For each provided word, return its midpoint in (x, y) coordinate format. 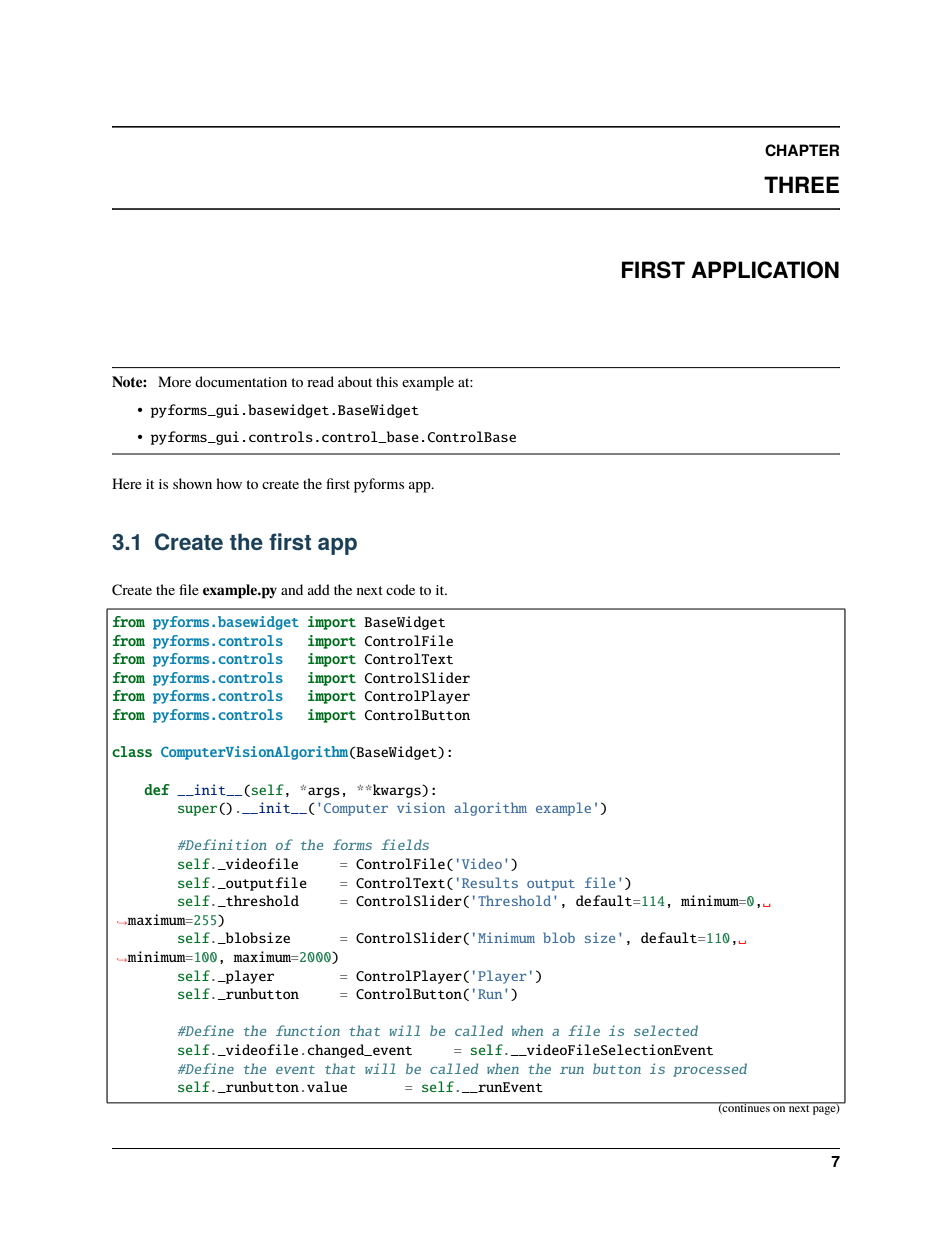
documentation (241, 381)
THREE (801, 184)
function (308, 1030)
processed (710, 1070)
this (387, 381)
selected (666, 1030)
